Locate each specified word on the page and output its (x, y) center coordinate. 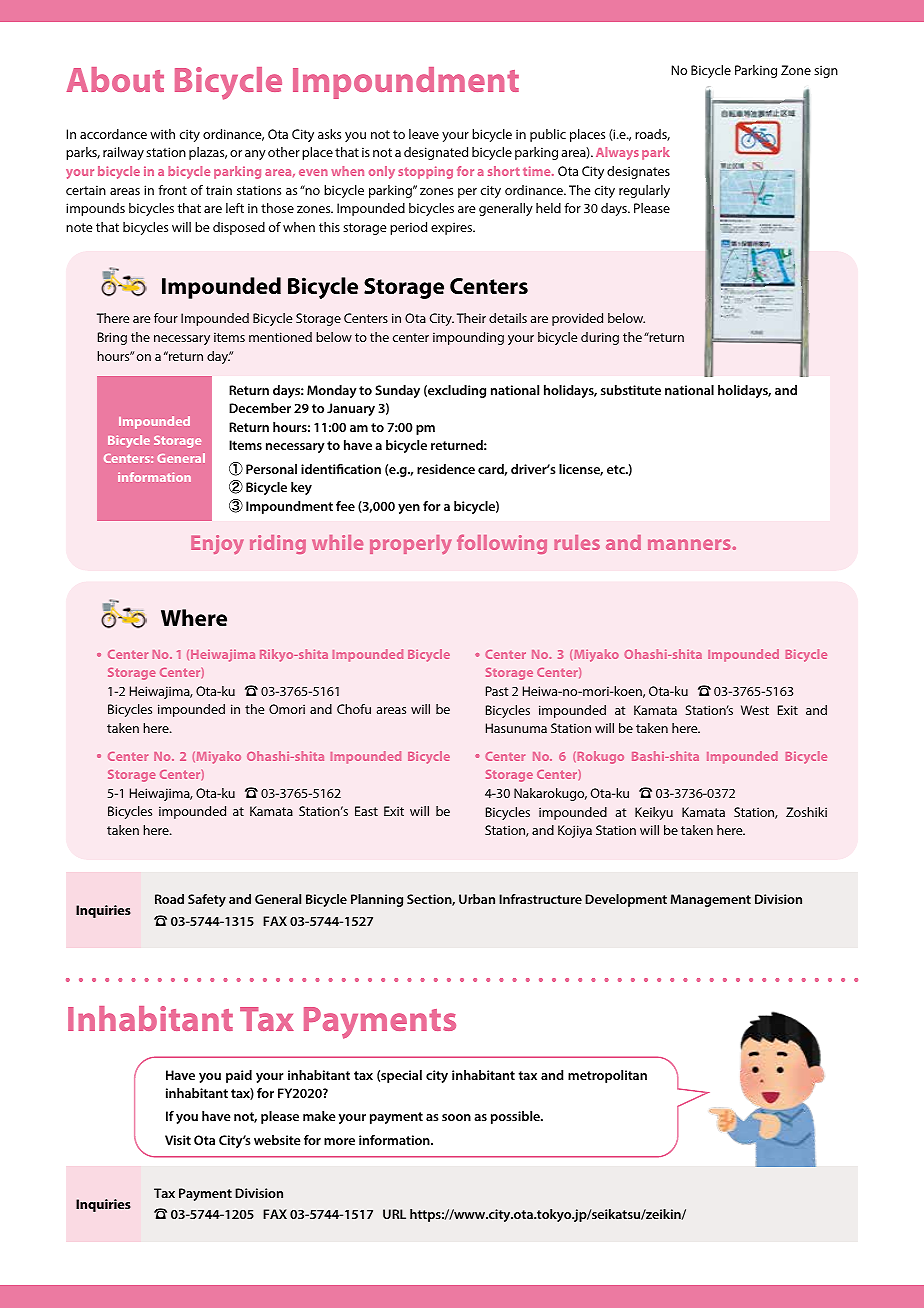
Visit (178, 1140)
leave (424, 134)
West (755, 710)
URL (394, 1214)
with (162, 134)
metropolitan (607, 1076)
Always (617, 153)
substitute (631, 390)
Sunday (397, 391)
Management (710, 900)
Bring (112, 338)
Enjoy (217, 544)
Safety (207, 900)
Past (497, 691)
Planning (377, 900)
